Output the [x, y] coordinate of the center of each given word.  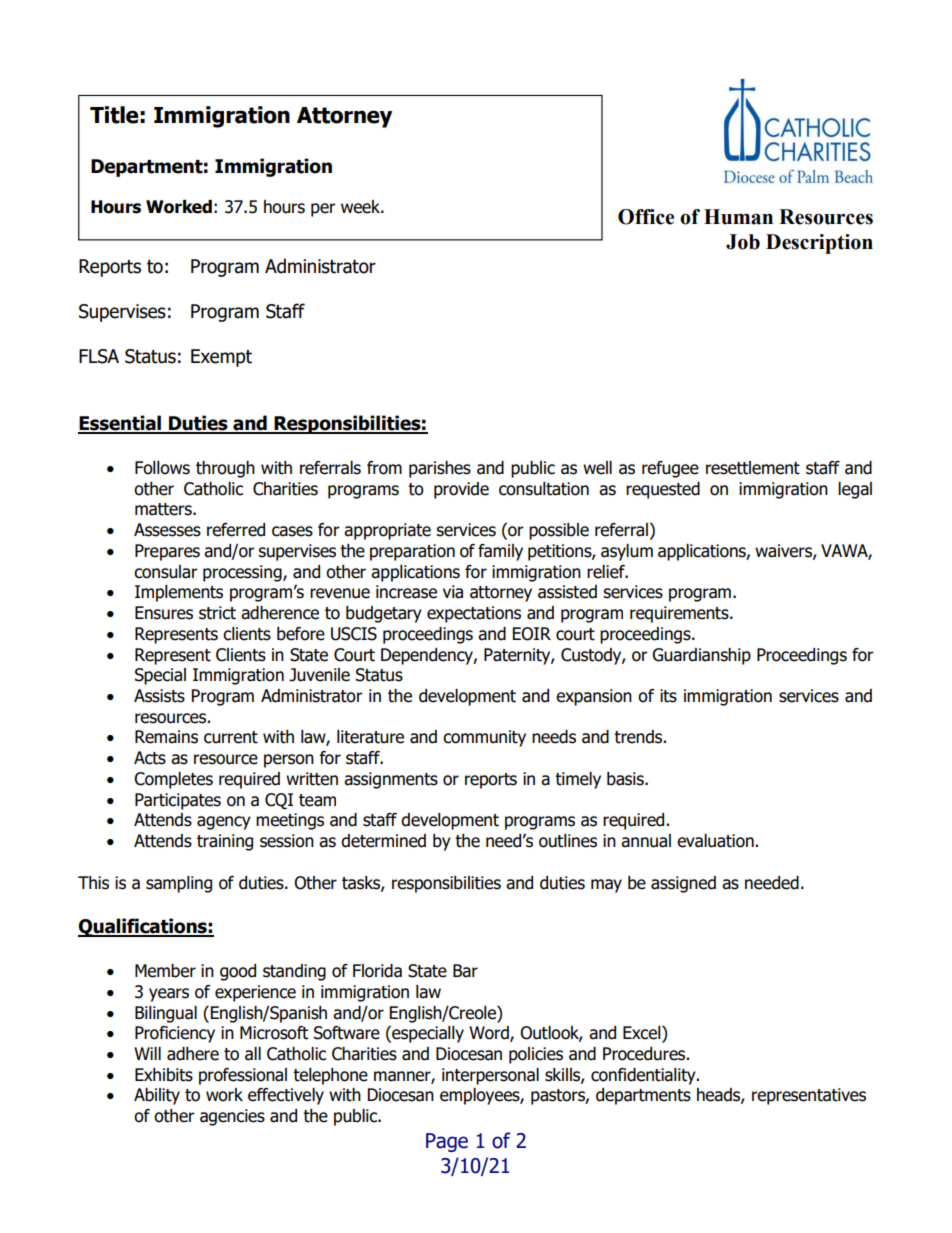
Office [646, 217]
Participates [178, 801]
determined [383, 841]
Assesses [167, 530]
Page [447, 1142]
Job [743, 242]
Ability [157, 1096]
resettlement [753, 468]
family [500, 552]
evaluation [715, 841]
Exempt [221, 358]
